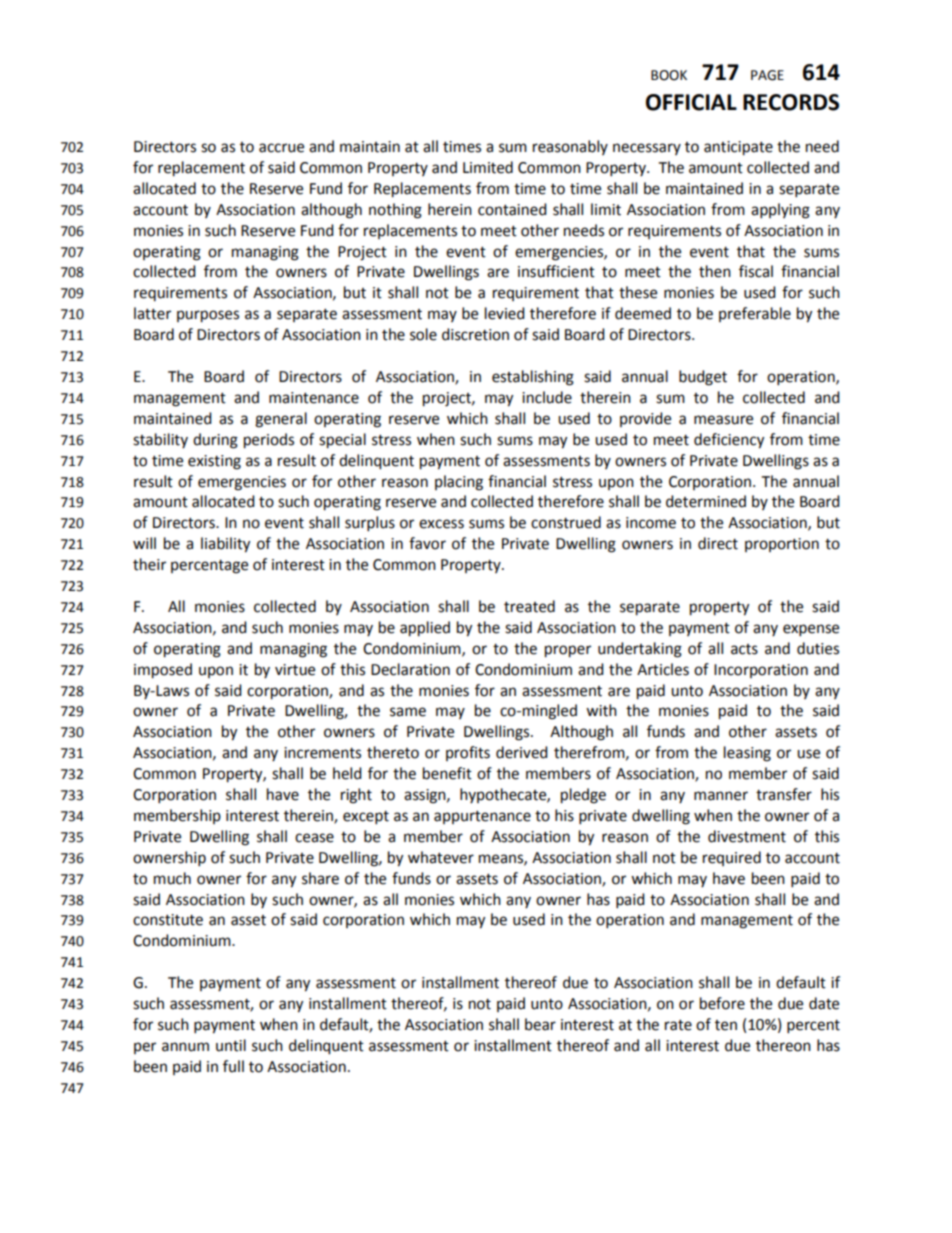 This page has width=952, height=1233. I want to click on liability, so click(225, 545).
